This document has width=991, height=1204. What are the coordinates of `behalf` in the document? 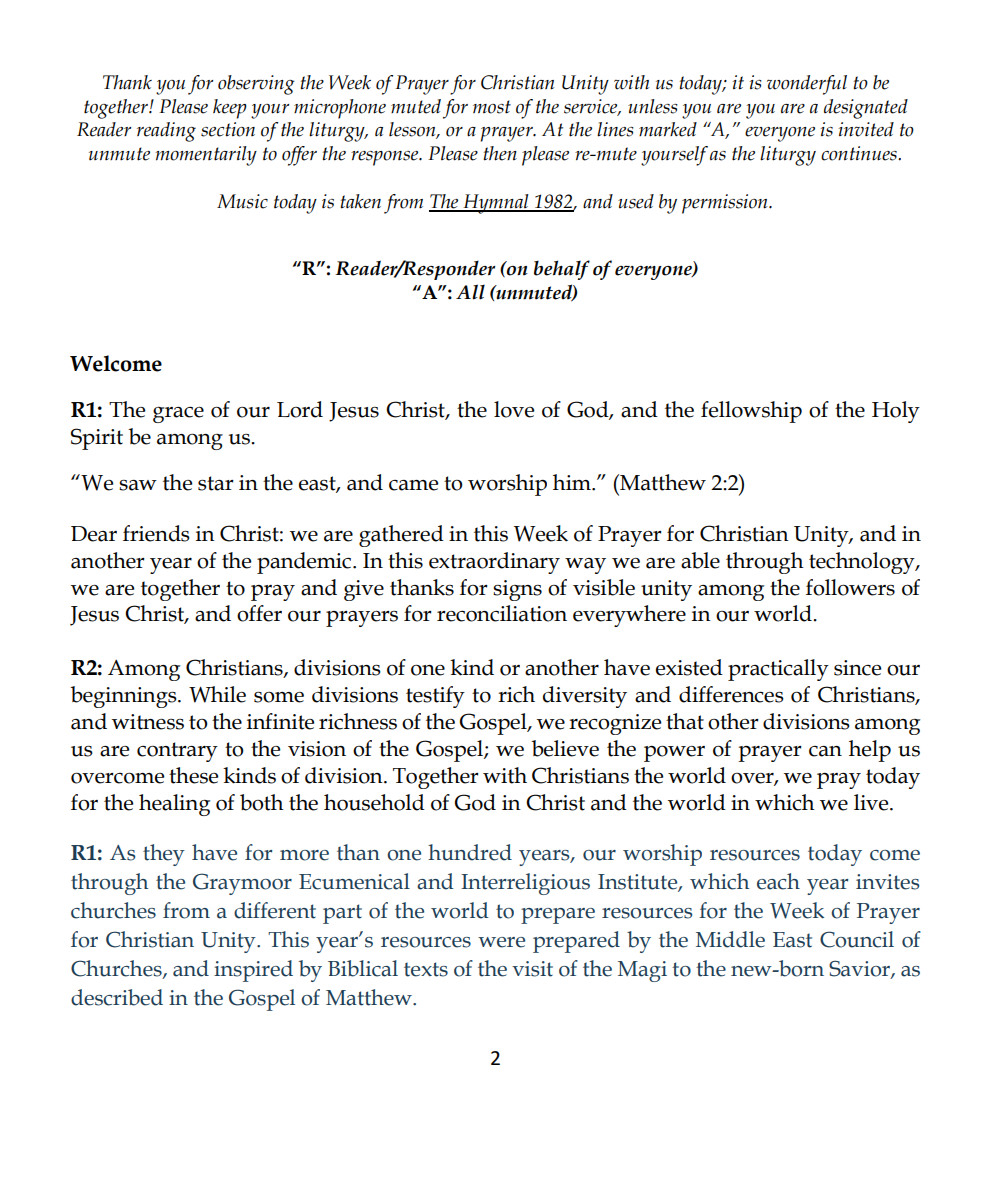 It's located at (562, 270).
